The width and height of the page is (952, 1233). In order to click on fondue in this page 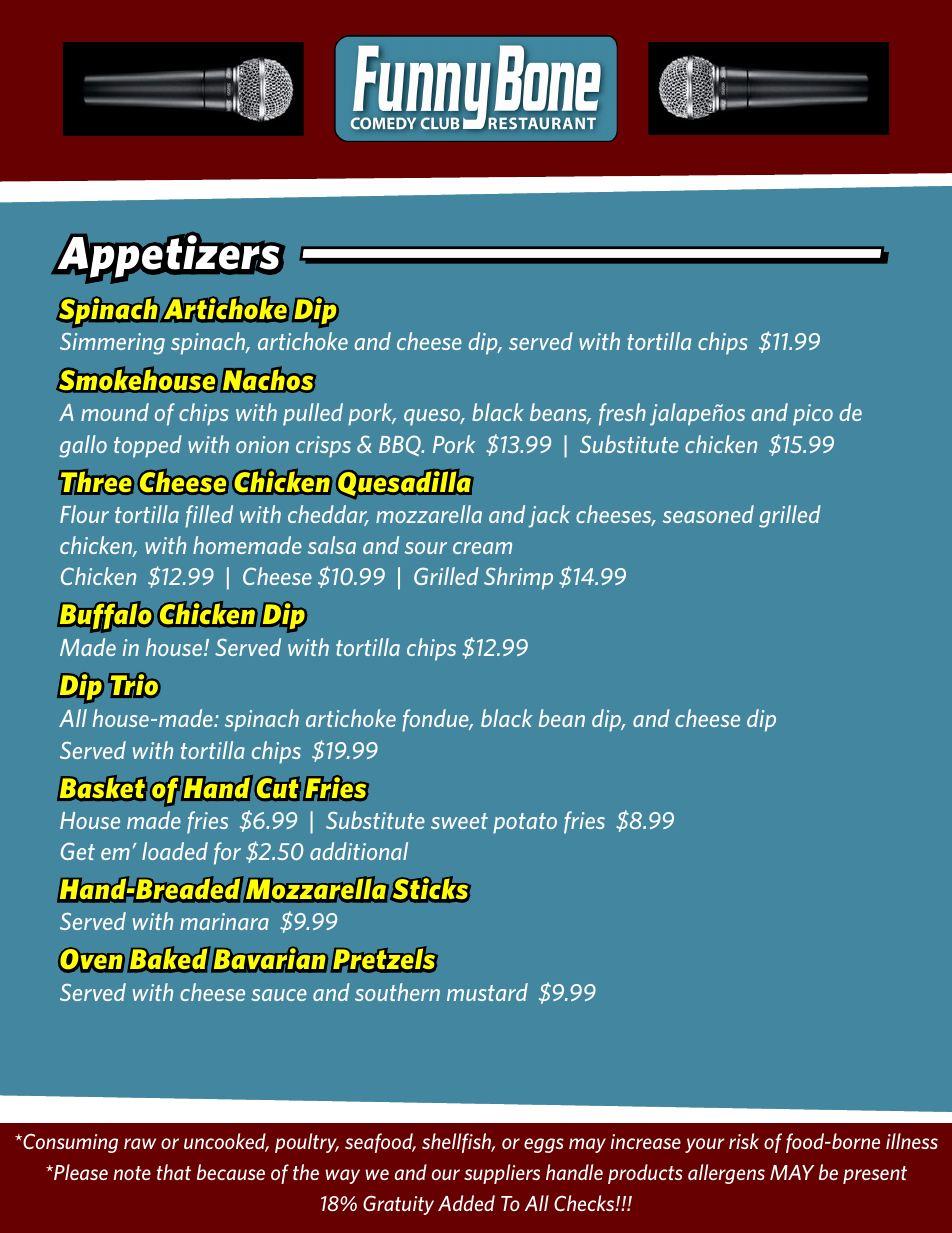, I will do `click(436, 720)`.
